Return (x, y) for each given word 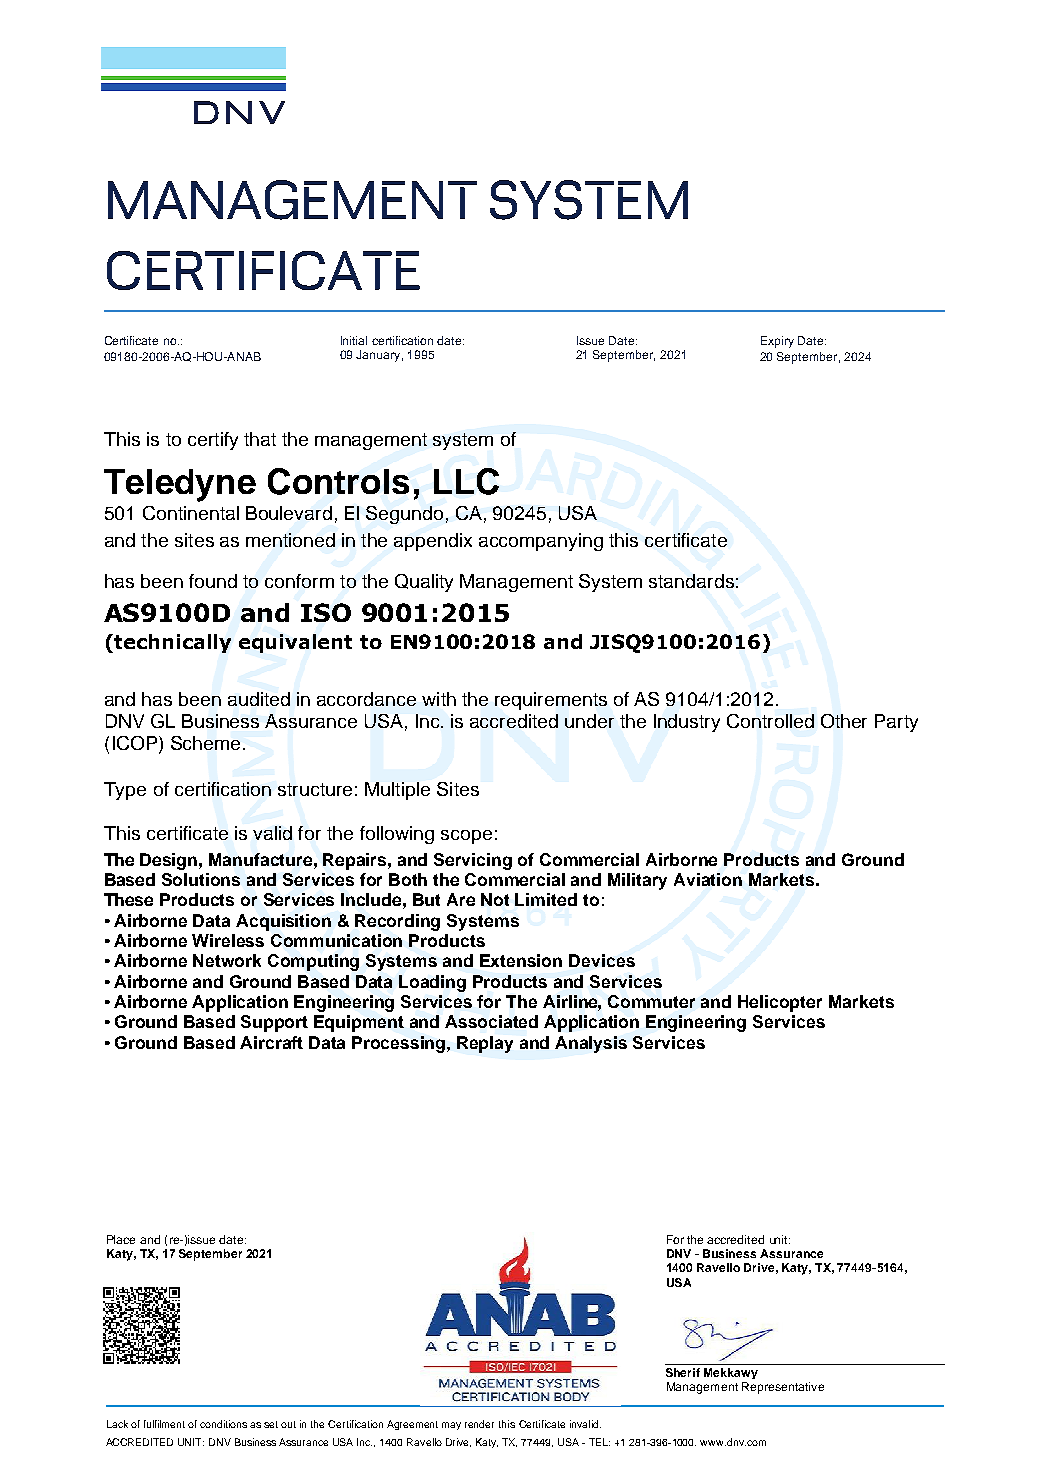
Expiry (777, 342)
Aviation (708, 879)
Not (495, 899)
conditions (223, 1424)
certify (213, 441)
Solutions (201, 879)
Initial (354, 340)
